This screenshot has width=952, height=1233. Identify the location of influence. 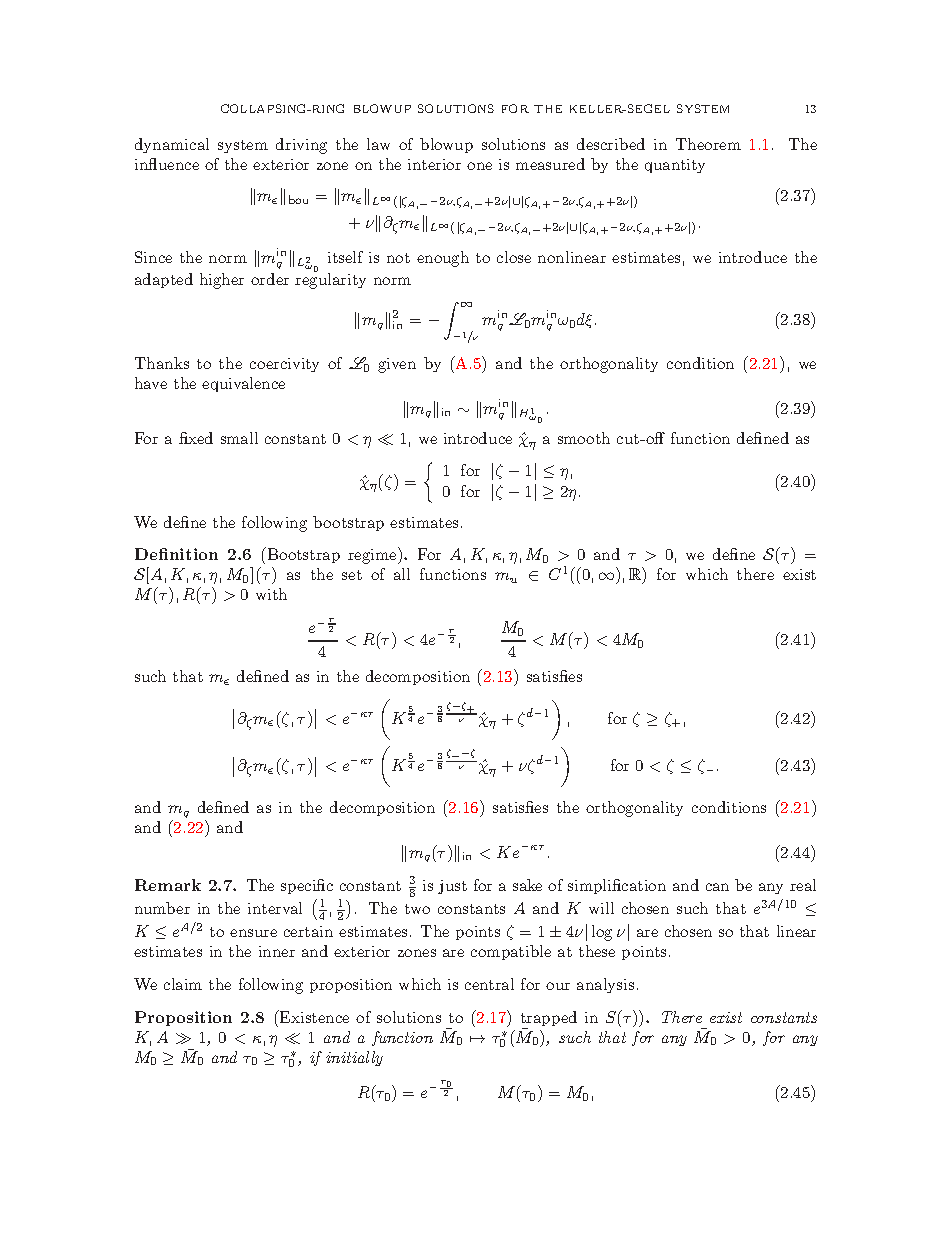
(167, 164).
